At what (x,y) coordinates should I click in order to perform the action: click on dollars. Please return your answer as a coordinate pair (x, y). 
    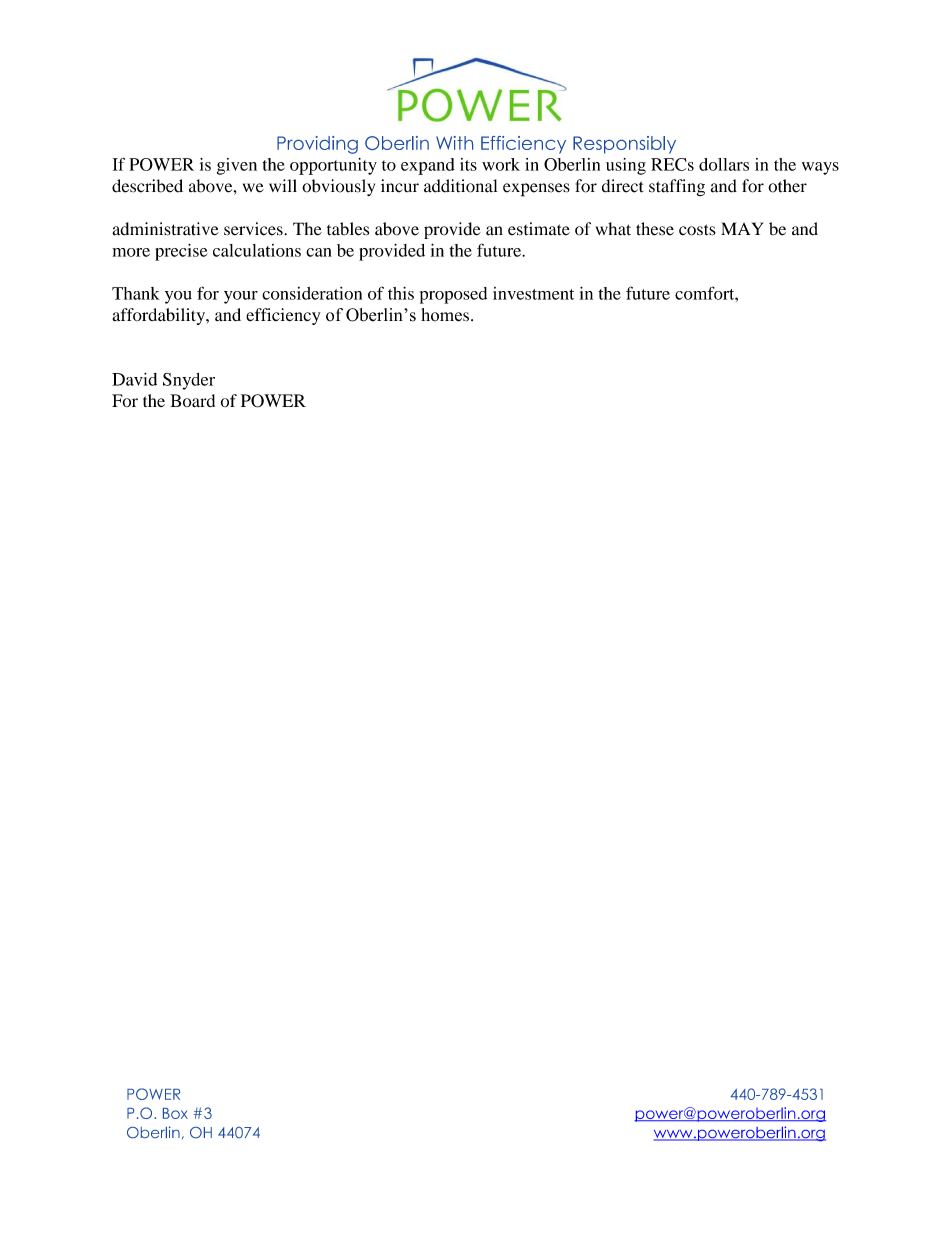
    Looking at the image, I should click on (724, 164).
